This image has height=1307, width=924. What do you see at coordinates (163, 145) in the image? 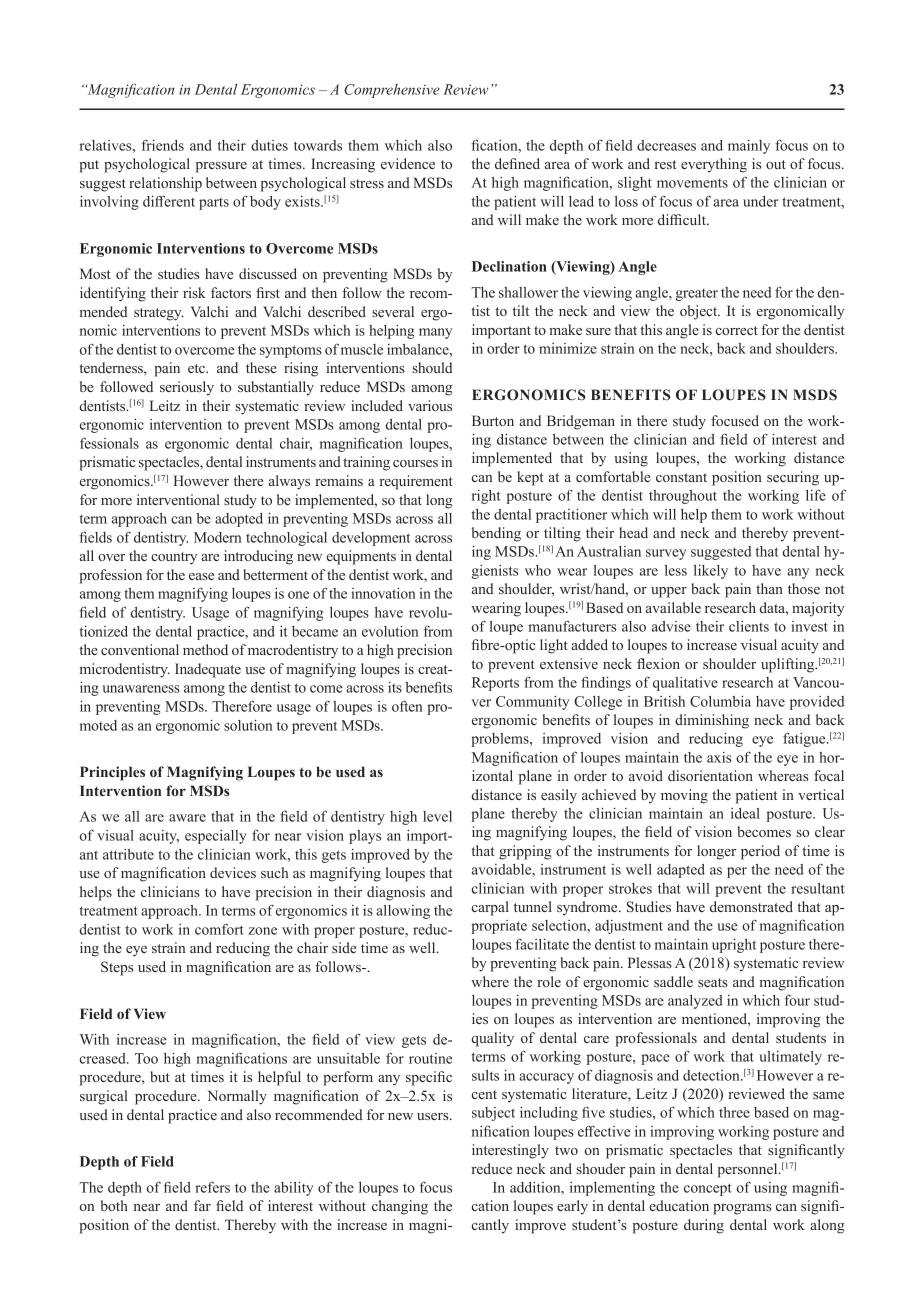
I see `friends` at bounding box center [163, 145].
